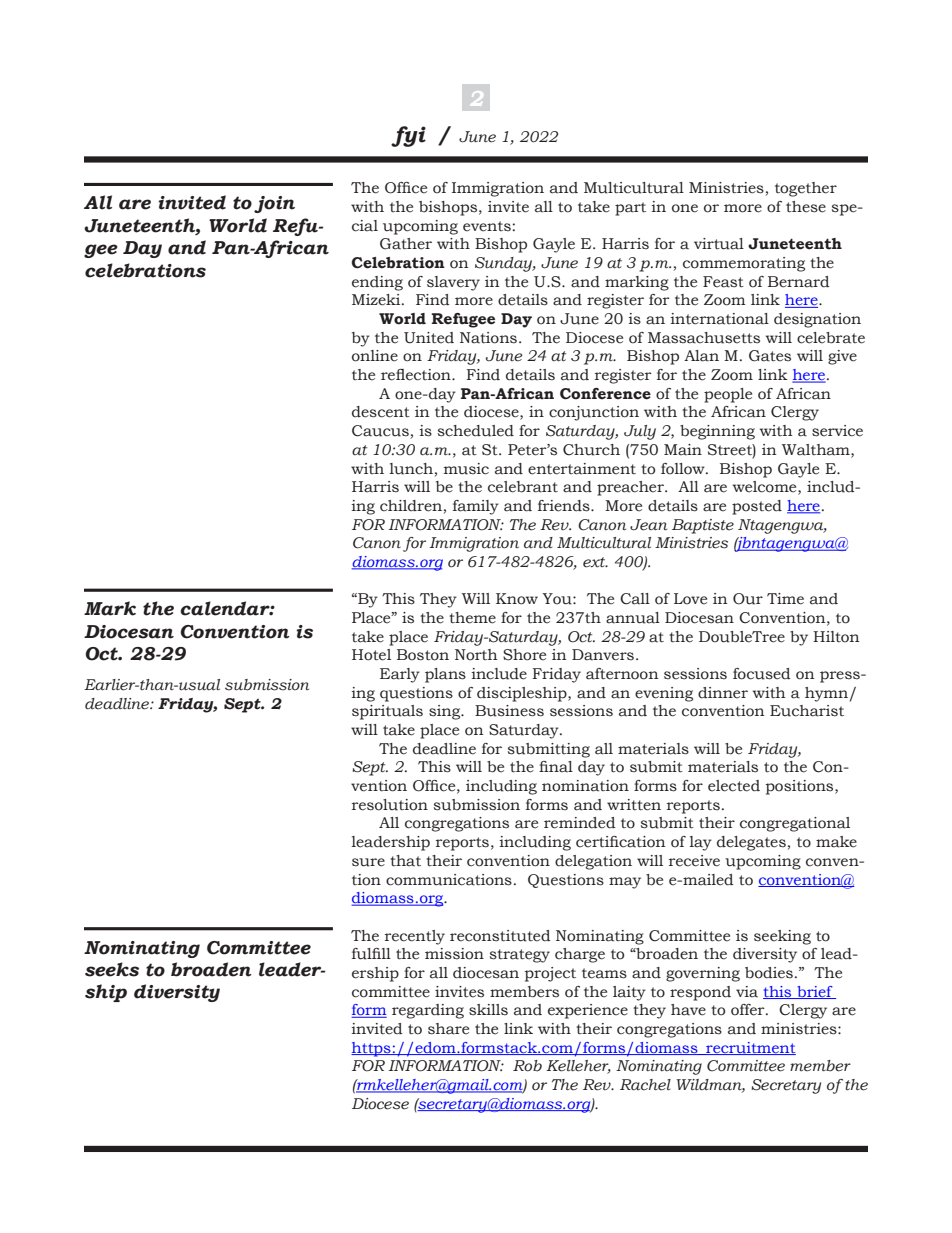  I want to click on people, so click(728, 395).
